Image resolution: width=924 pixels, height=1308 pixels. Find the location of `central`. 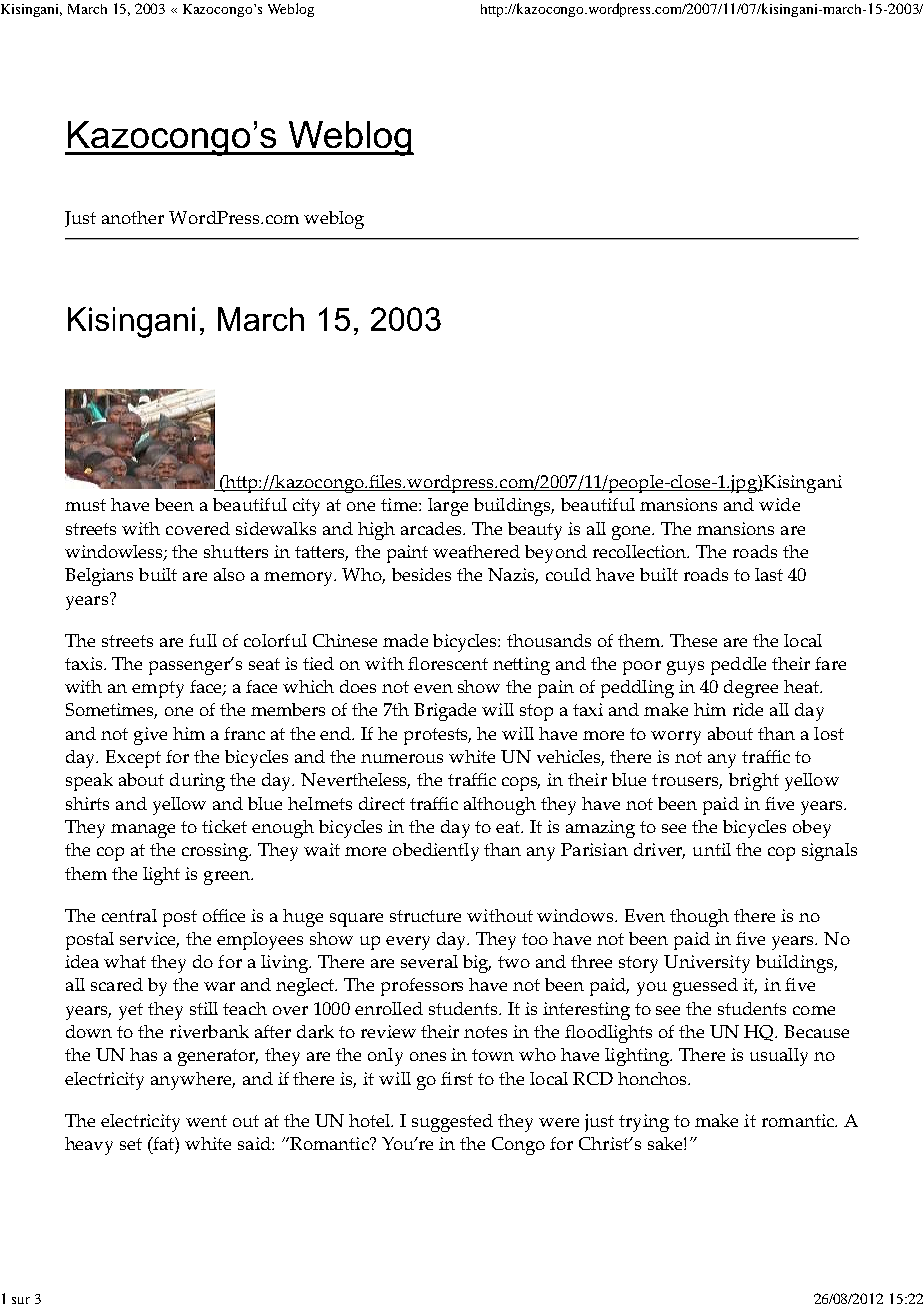

central is located at coordinates (129, 915).
